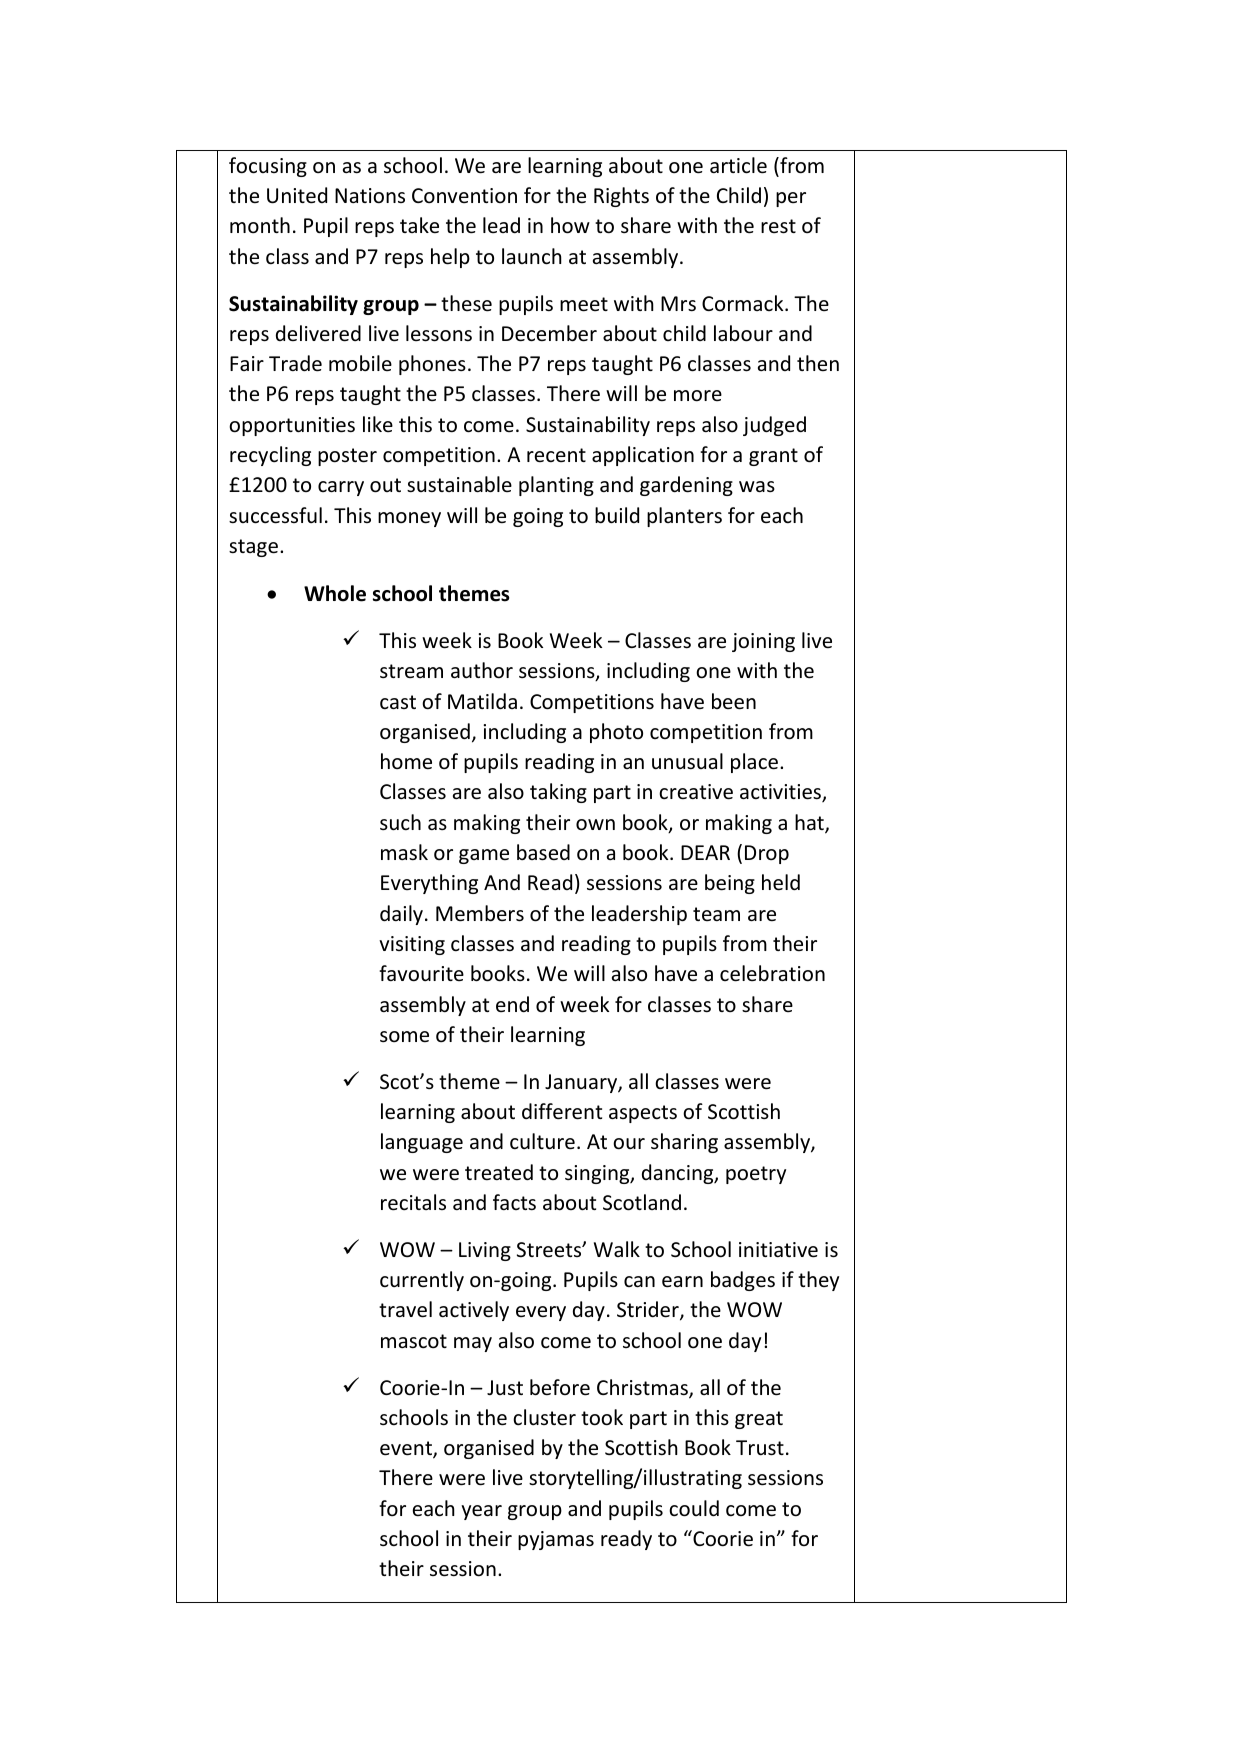  What do you see at coordinates (407, 1449) in the document?
I see `event` at bounding box center [407, 1449].
